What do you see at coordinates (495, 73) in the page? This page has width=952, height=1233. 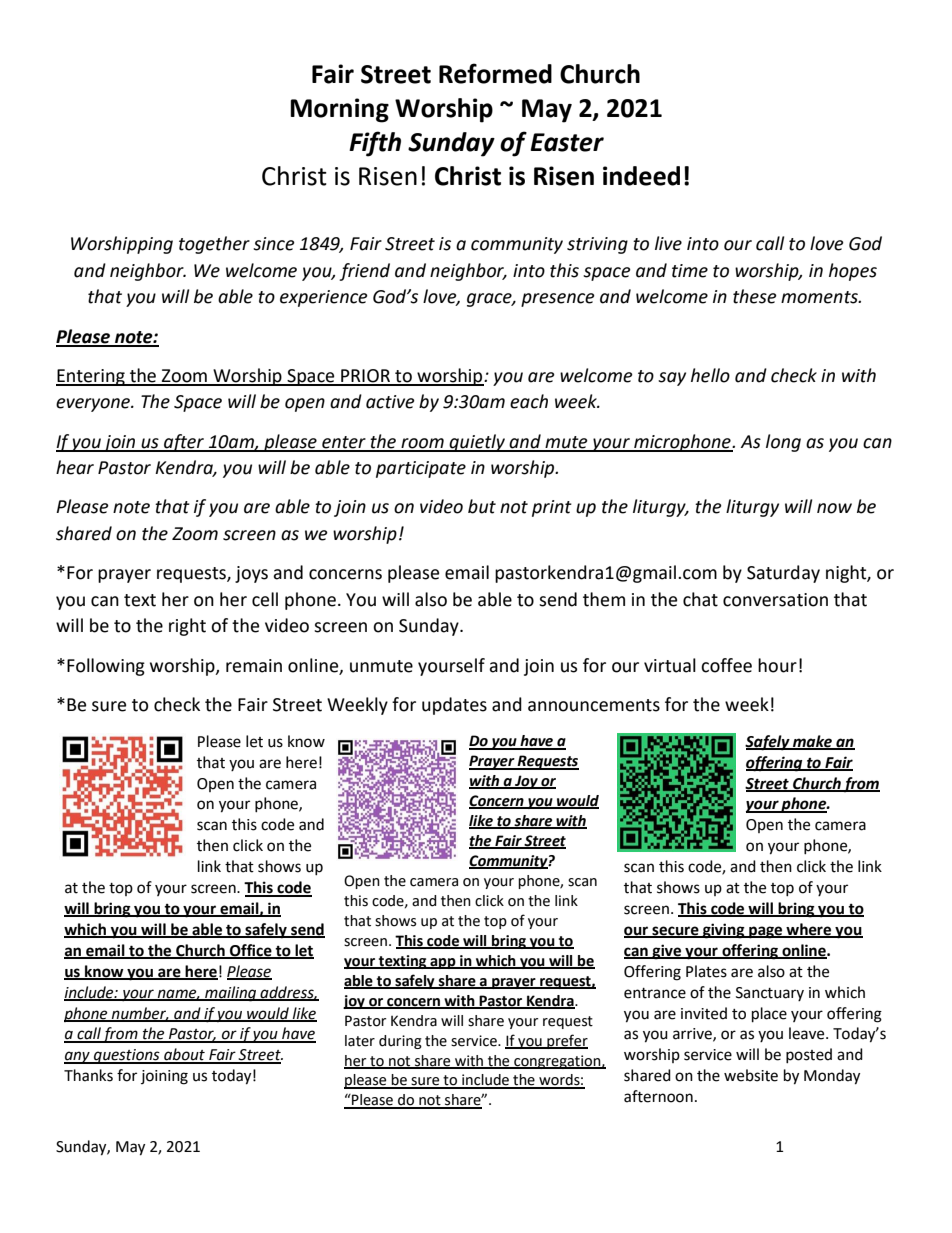 I see `Reformed` at bounding box center [495, 73].
